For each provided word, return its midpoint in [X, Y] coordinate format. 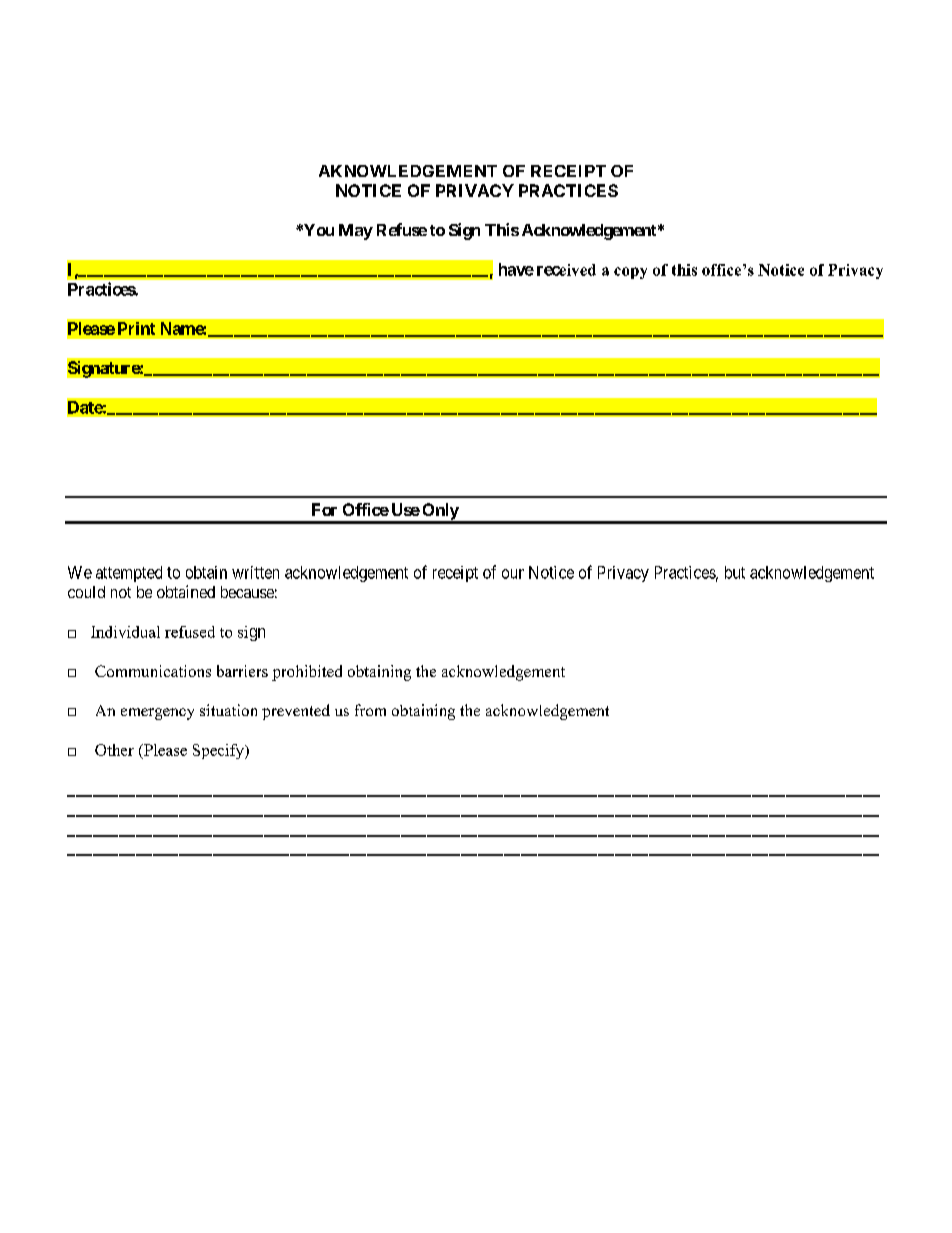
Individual [125, 632]
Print [136, 328]
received [566, 270]
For [324, 509]
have [516, 269]
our [513, 574]
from [370, 710]
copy [630, 273]
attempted [129, 574]
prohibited [307, 673]
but [735, 572]
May [356, 232]
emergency [157, 714]
